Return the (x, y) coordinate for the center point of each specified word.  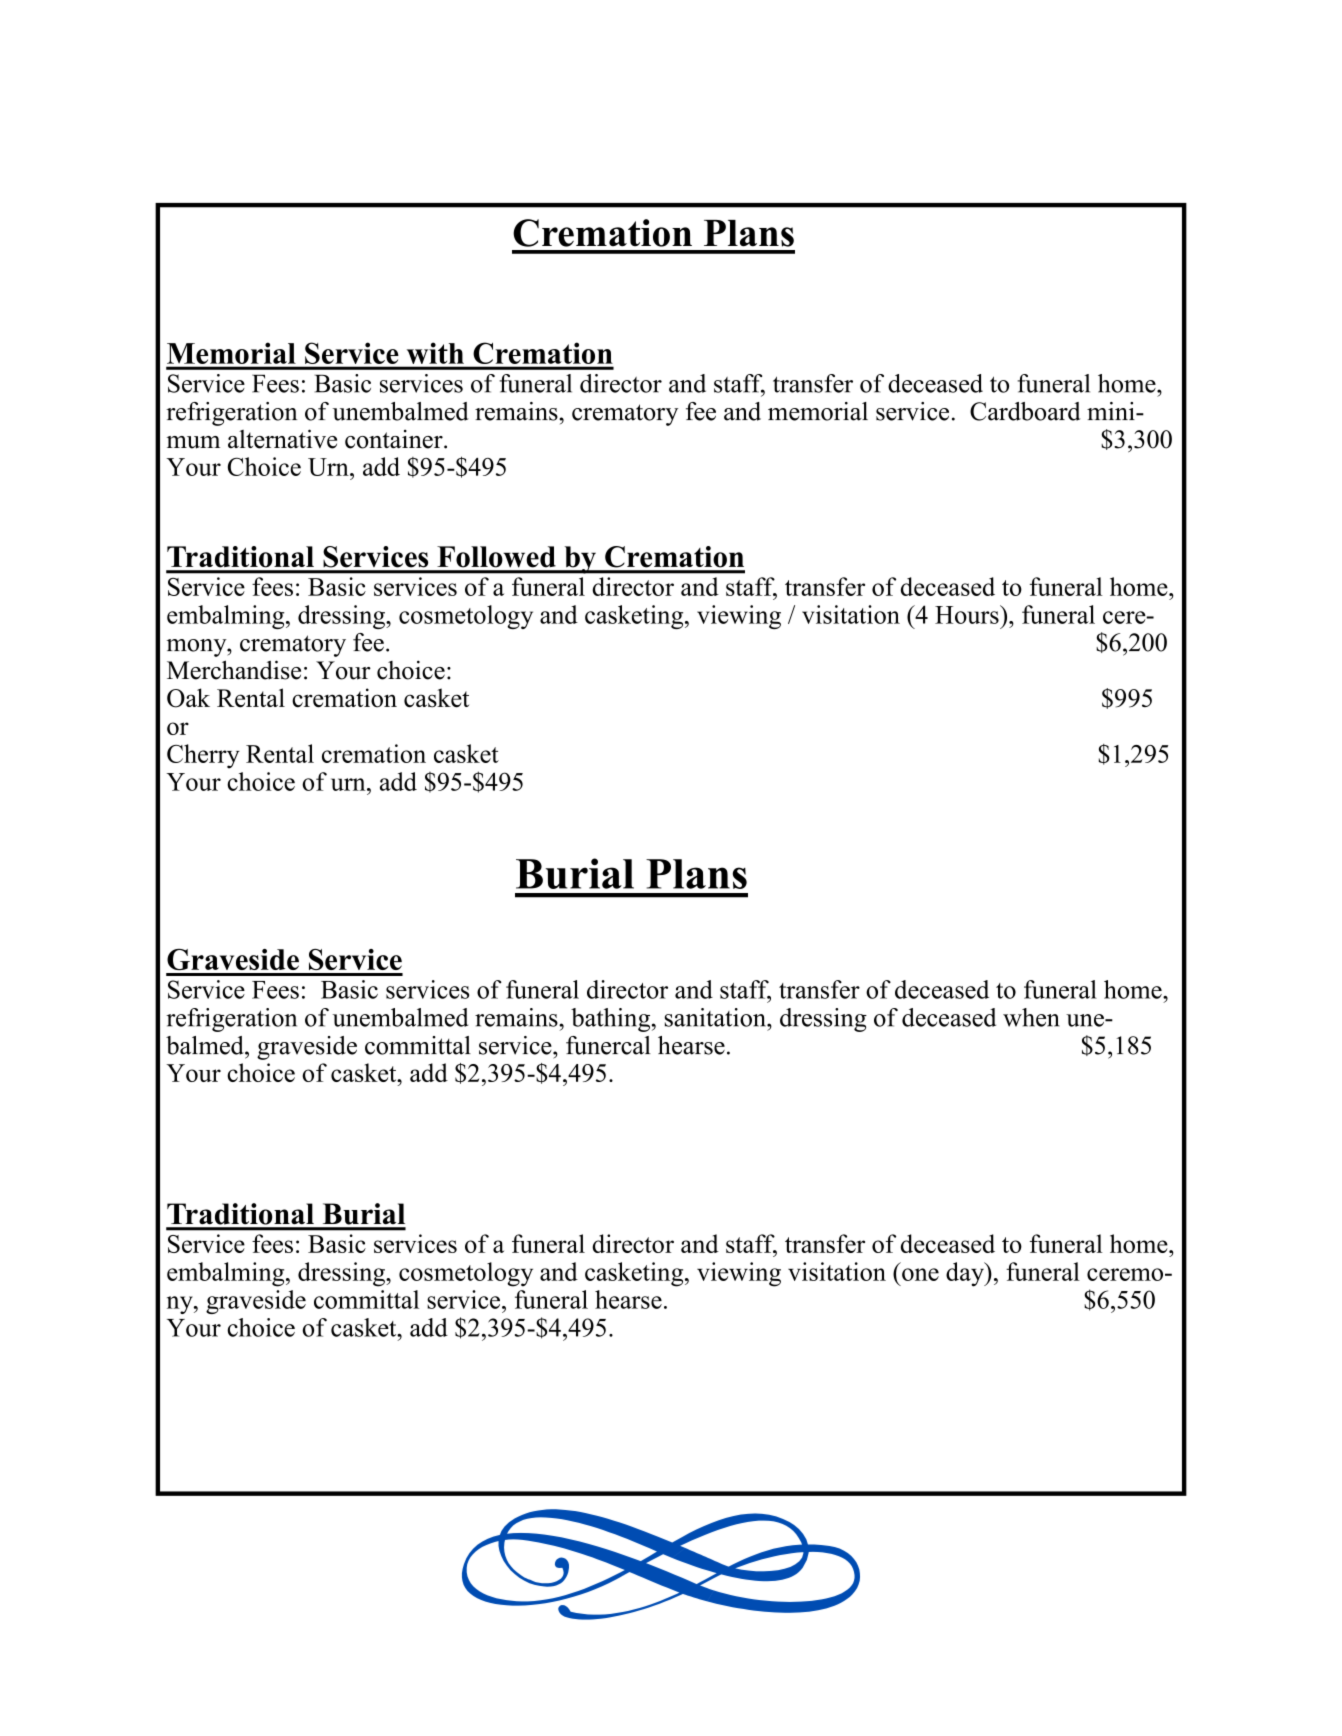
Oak (188, 698)
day (966, 1274)
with (435, 353)
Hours (968, 614)
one (920, 1274)
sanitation (716, 1017)
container (395, 439)
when (1031, 1017)
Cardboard (1025, 411)
